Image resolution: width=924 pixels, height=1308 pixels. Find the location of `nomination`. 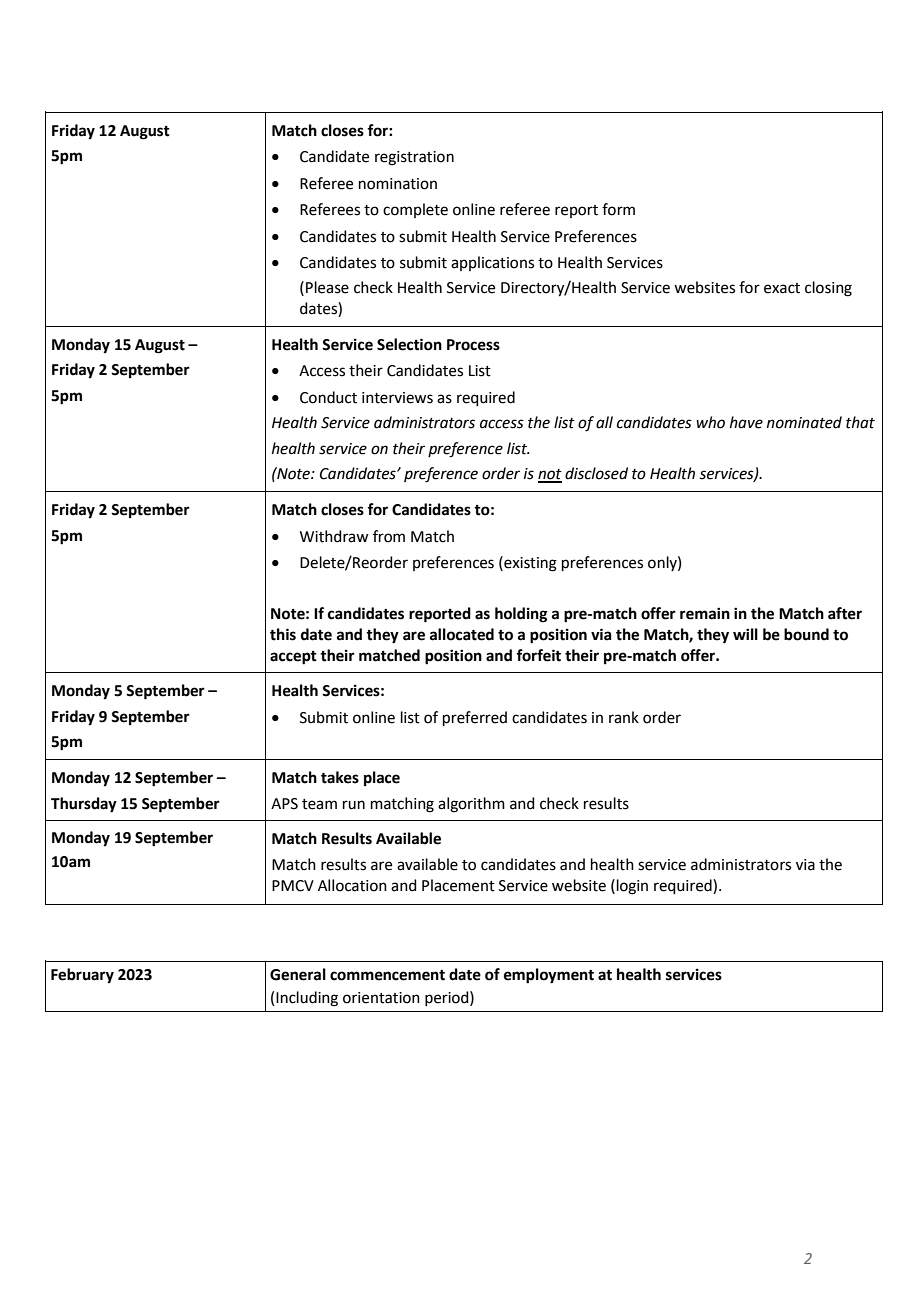

nomination is located at coordinates (398, 184).
